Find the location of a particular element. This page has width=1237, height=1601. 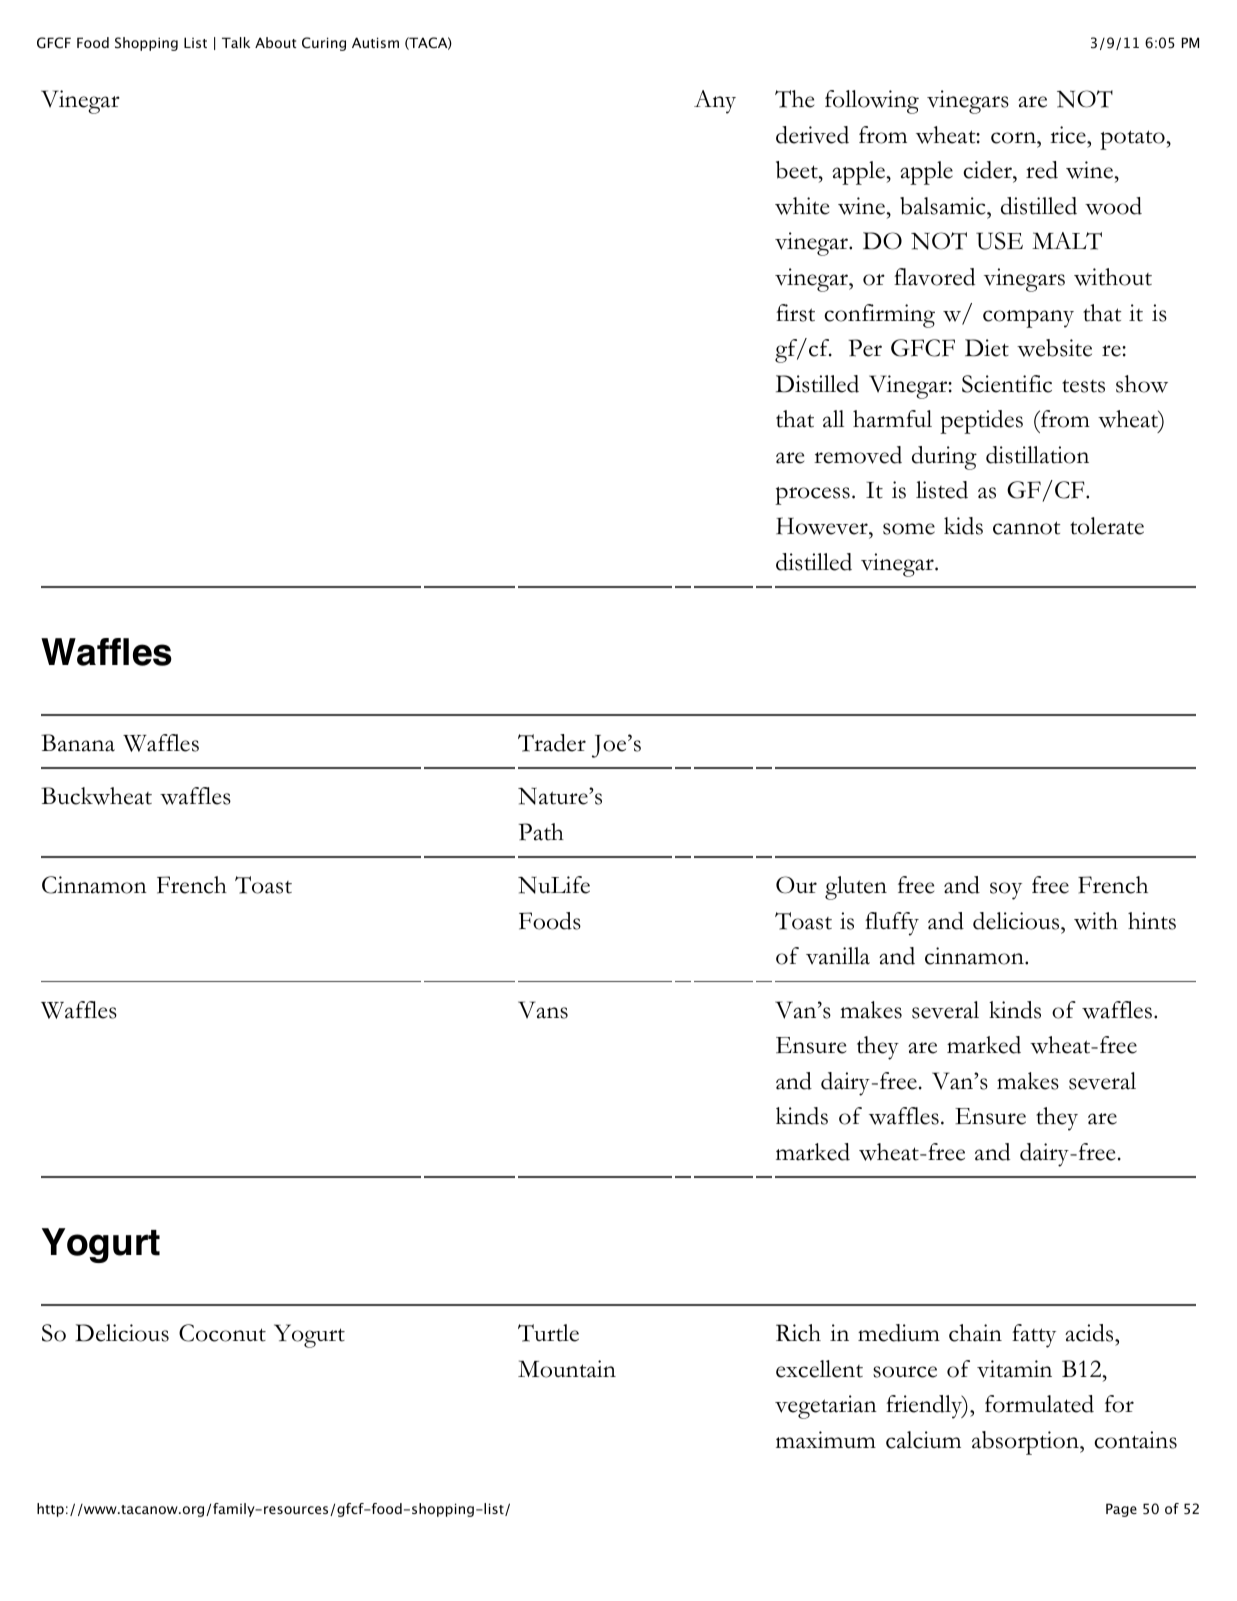

process is located at coordinates (812, 496).
